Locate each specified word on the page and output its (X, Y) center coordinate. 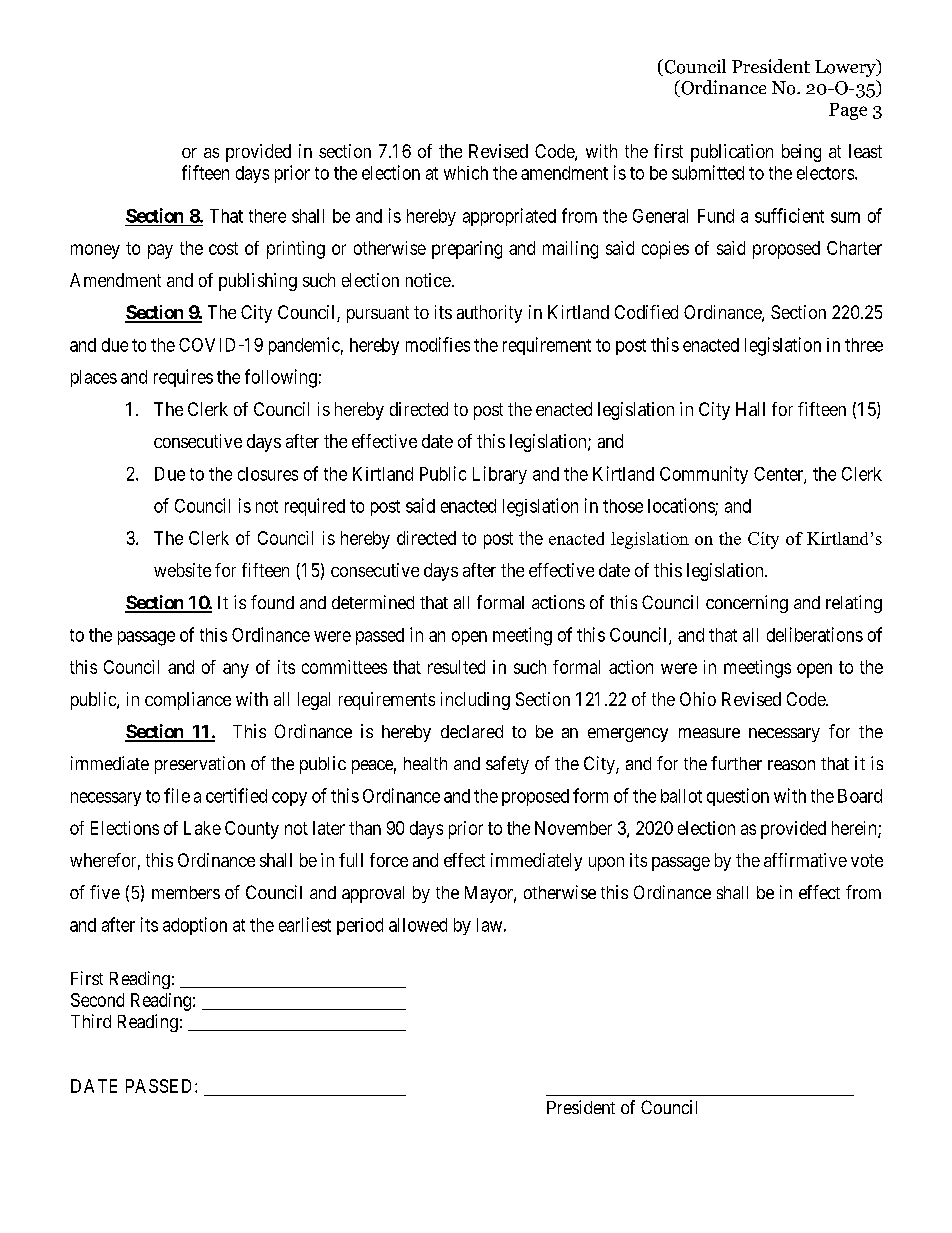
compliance (188, 701)
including (475, 701)
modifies (438, 344)
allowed (418, 925)
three (864, 345)
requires (183, 378)
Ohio (698, 699)
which (466, 173)
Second (97, 1000)
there (267, 216)
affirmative (805, 860)
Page (848, 111)
